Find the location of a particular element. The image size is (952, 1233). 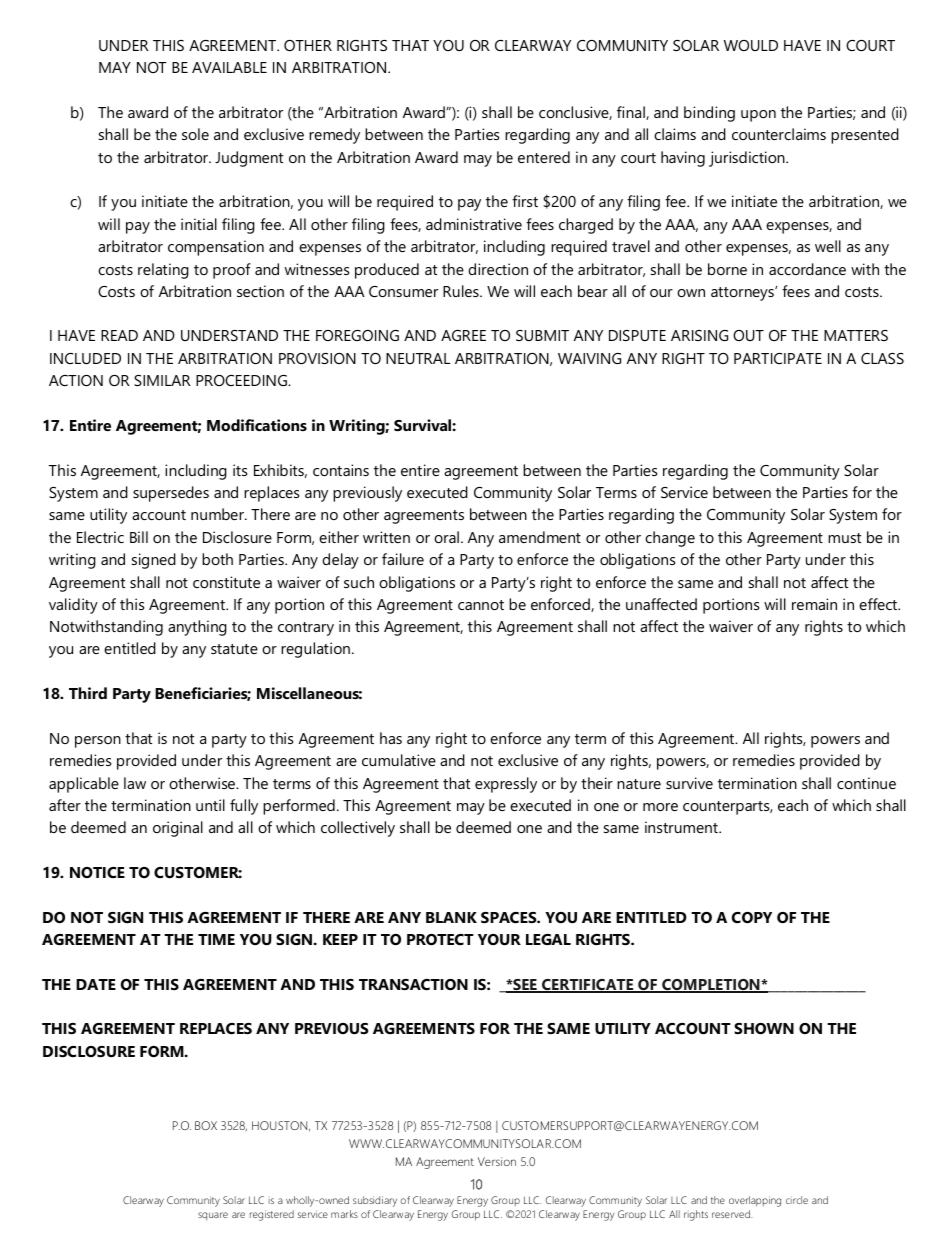

original is located at coordinates (178, 829).
